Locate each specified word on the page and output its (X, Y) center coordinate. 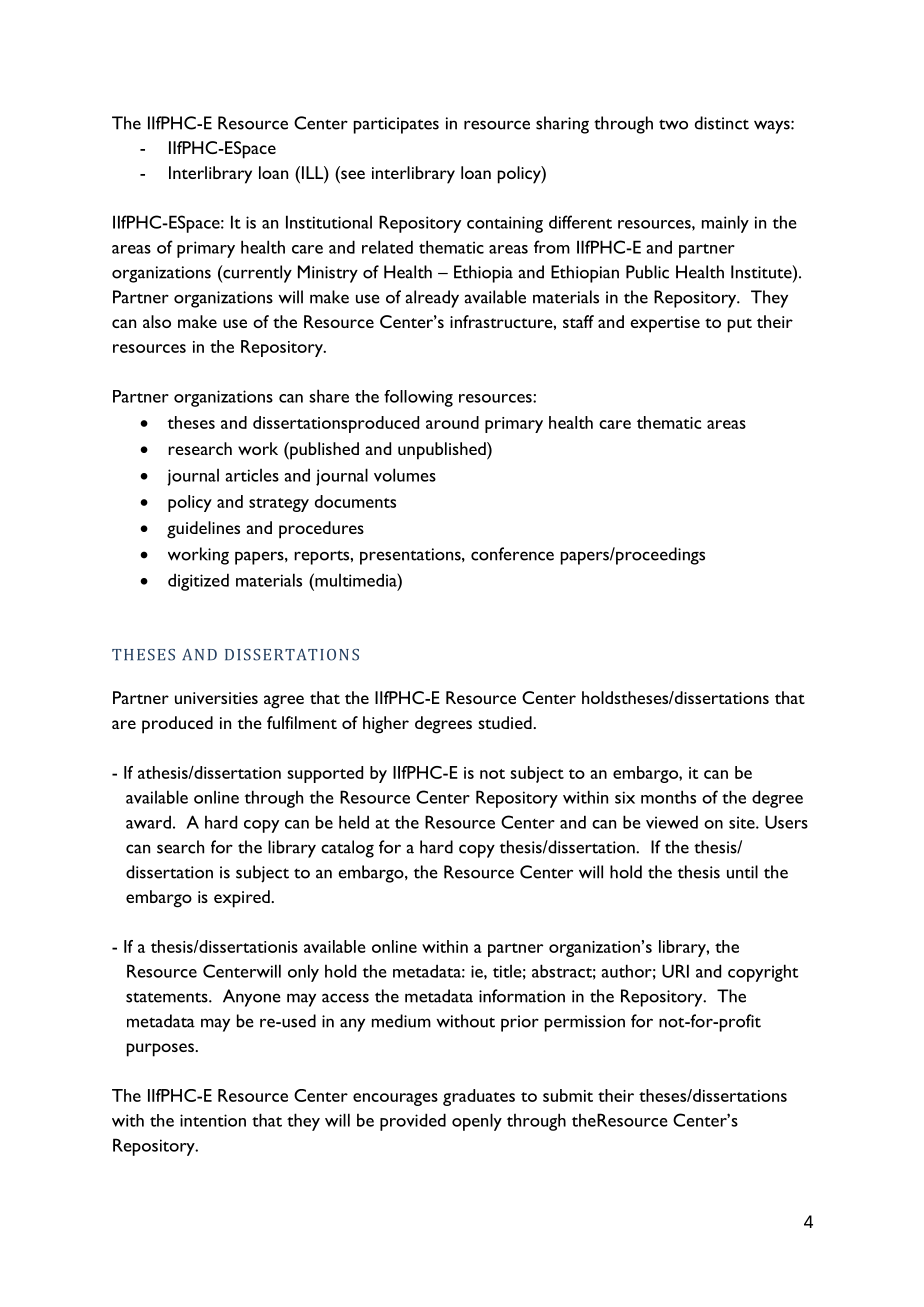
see (352, 176)
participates (396, 125)
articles (252, 475)
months (668, 797)
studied (506, 722)
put (740, 325)
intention (213, 1120)
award (148, 822)
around (452, 422)
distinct (722, 123)
